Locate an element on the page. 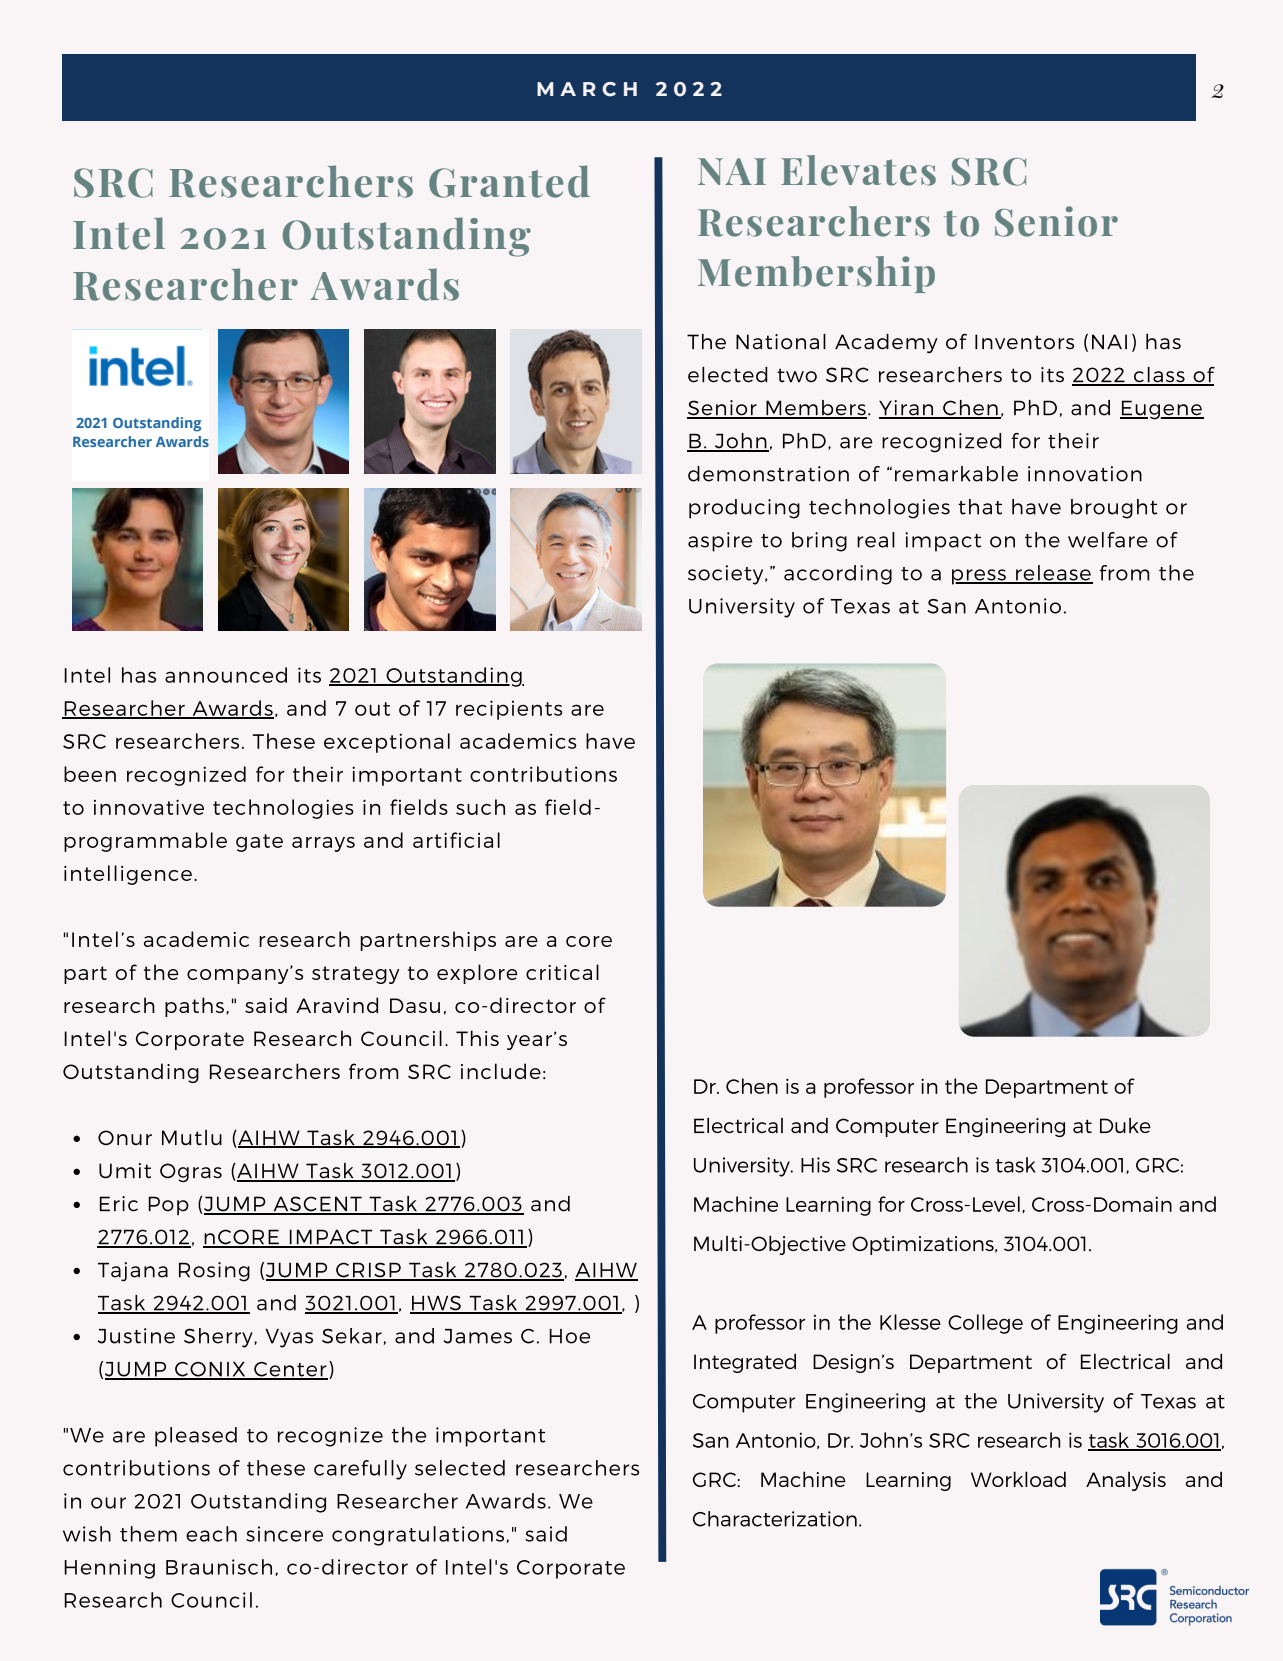 This document has width=1283, height=1661. Granted is located at coordinates (509, 181).
